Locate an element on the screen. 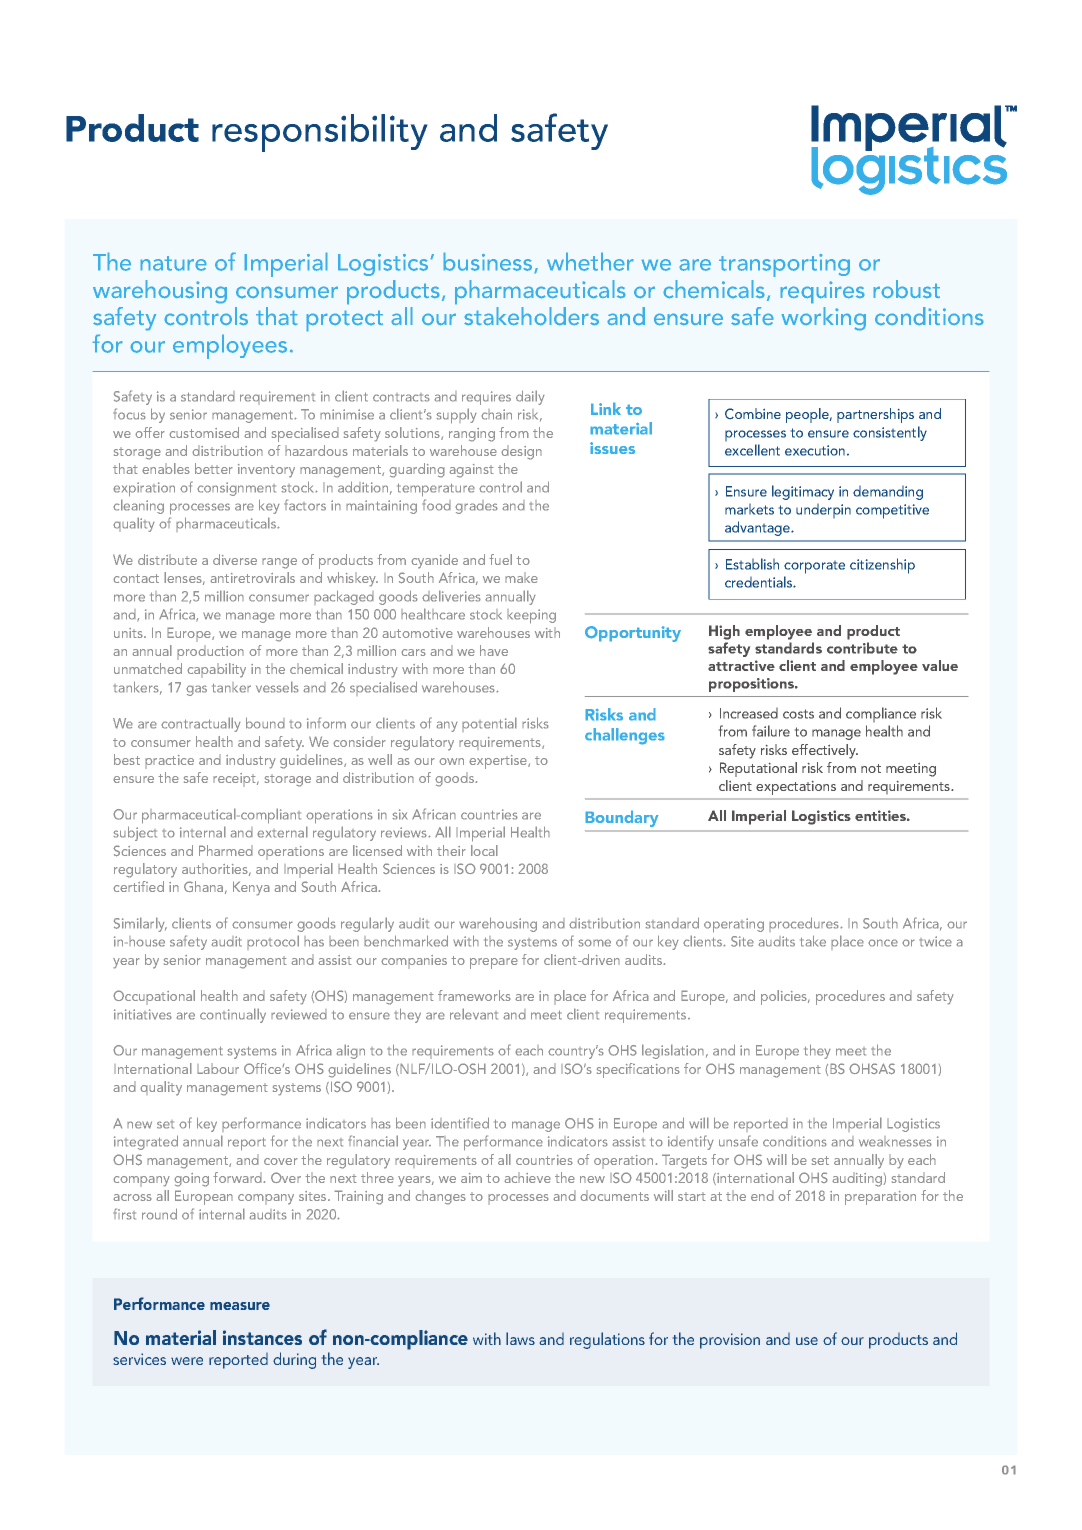 The width and height of the screenshot is (1082, 1530). better is located at coordinates (214, 468).
